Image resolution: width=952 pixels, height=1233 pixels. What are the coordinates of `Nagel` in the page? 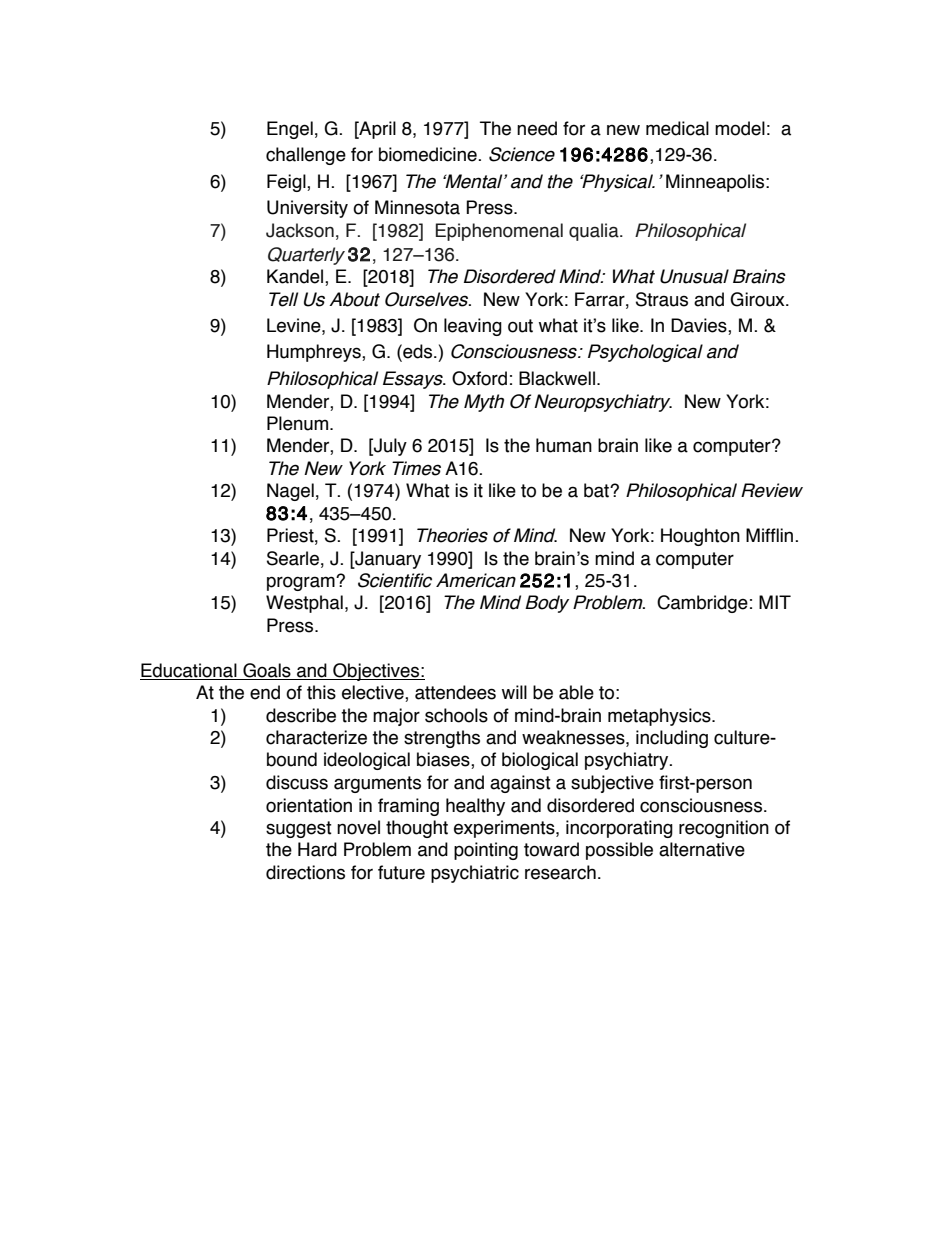 It's located at (290, 492).
